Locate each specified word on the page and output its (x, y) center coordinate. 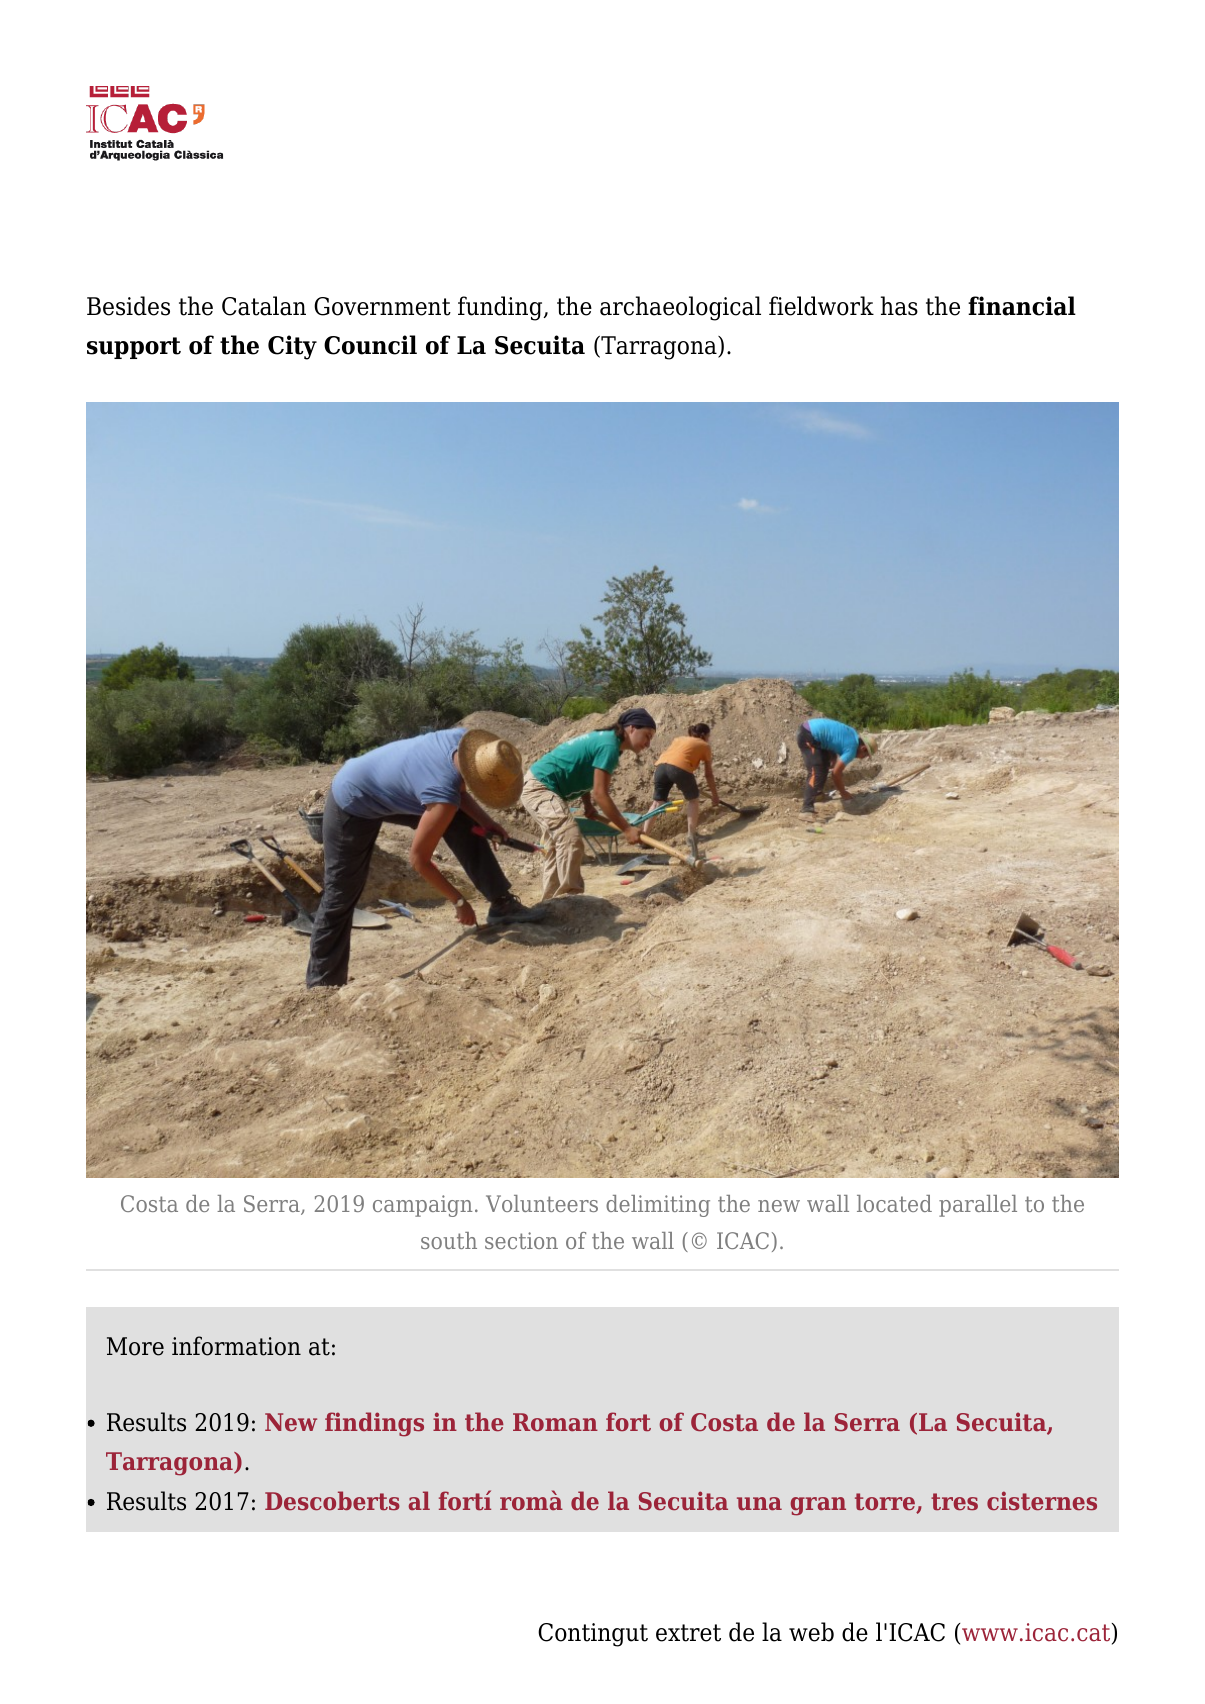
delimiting (658, 1206)
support (134, 348)
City (292, 347)
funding (501, 308)
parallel (978, 1206)
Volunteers (542, 1203)
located (894, 1203)
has (899, 306)
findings (374, 1424)
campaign (423, 1206)
